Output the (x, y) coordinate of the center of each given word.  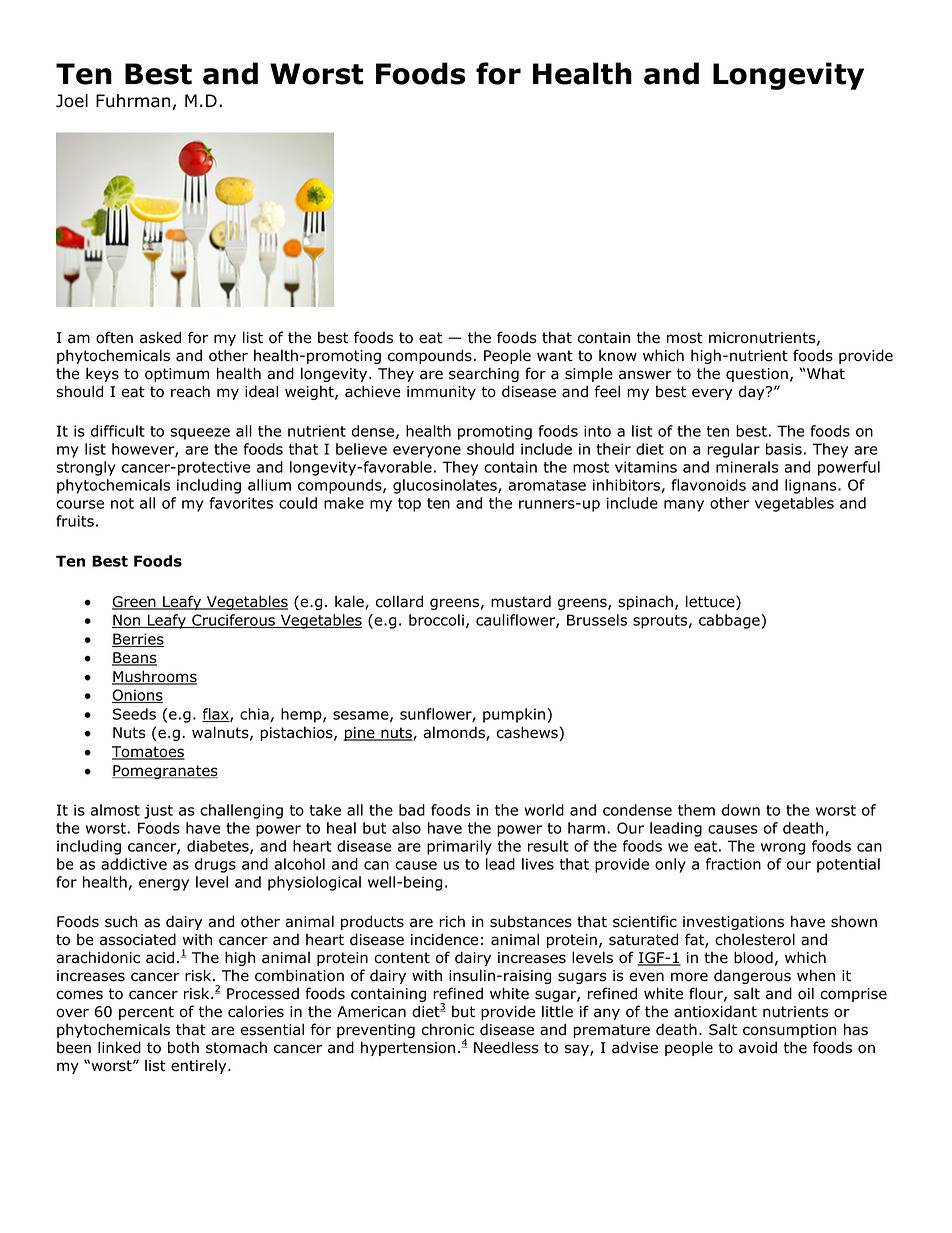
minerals (747, 467)
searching (484, 374)
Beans (134, 659)
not (122, 503)
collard (399, 601)
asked (160, 337)
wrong (783, 849)
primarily (459, 847)
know (618, 355)
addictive (134, 864)
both (183, 1047)
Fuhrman (133, 101)
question (757, 375)
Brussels (597, 620)
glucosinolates (446, 486)
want (555, 356)
